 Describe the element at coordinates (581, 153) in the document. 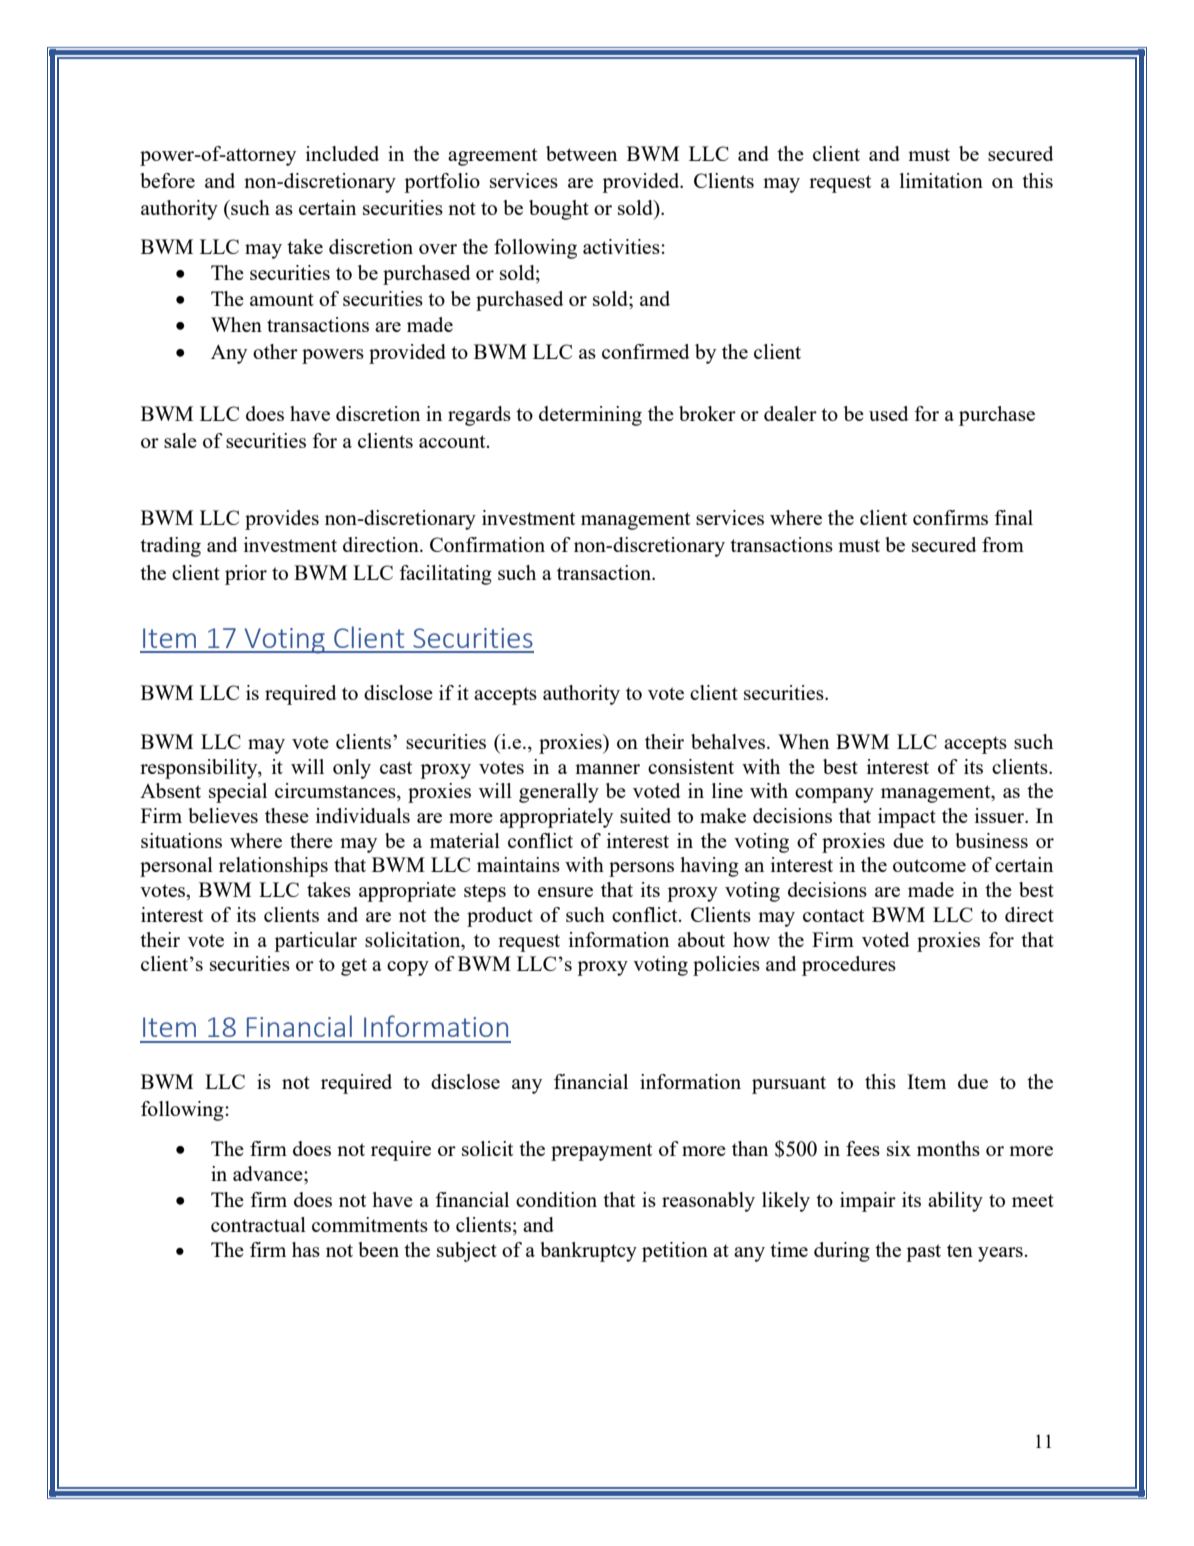

I see `between` at that location.
